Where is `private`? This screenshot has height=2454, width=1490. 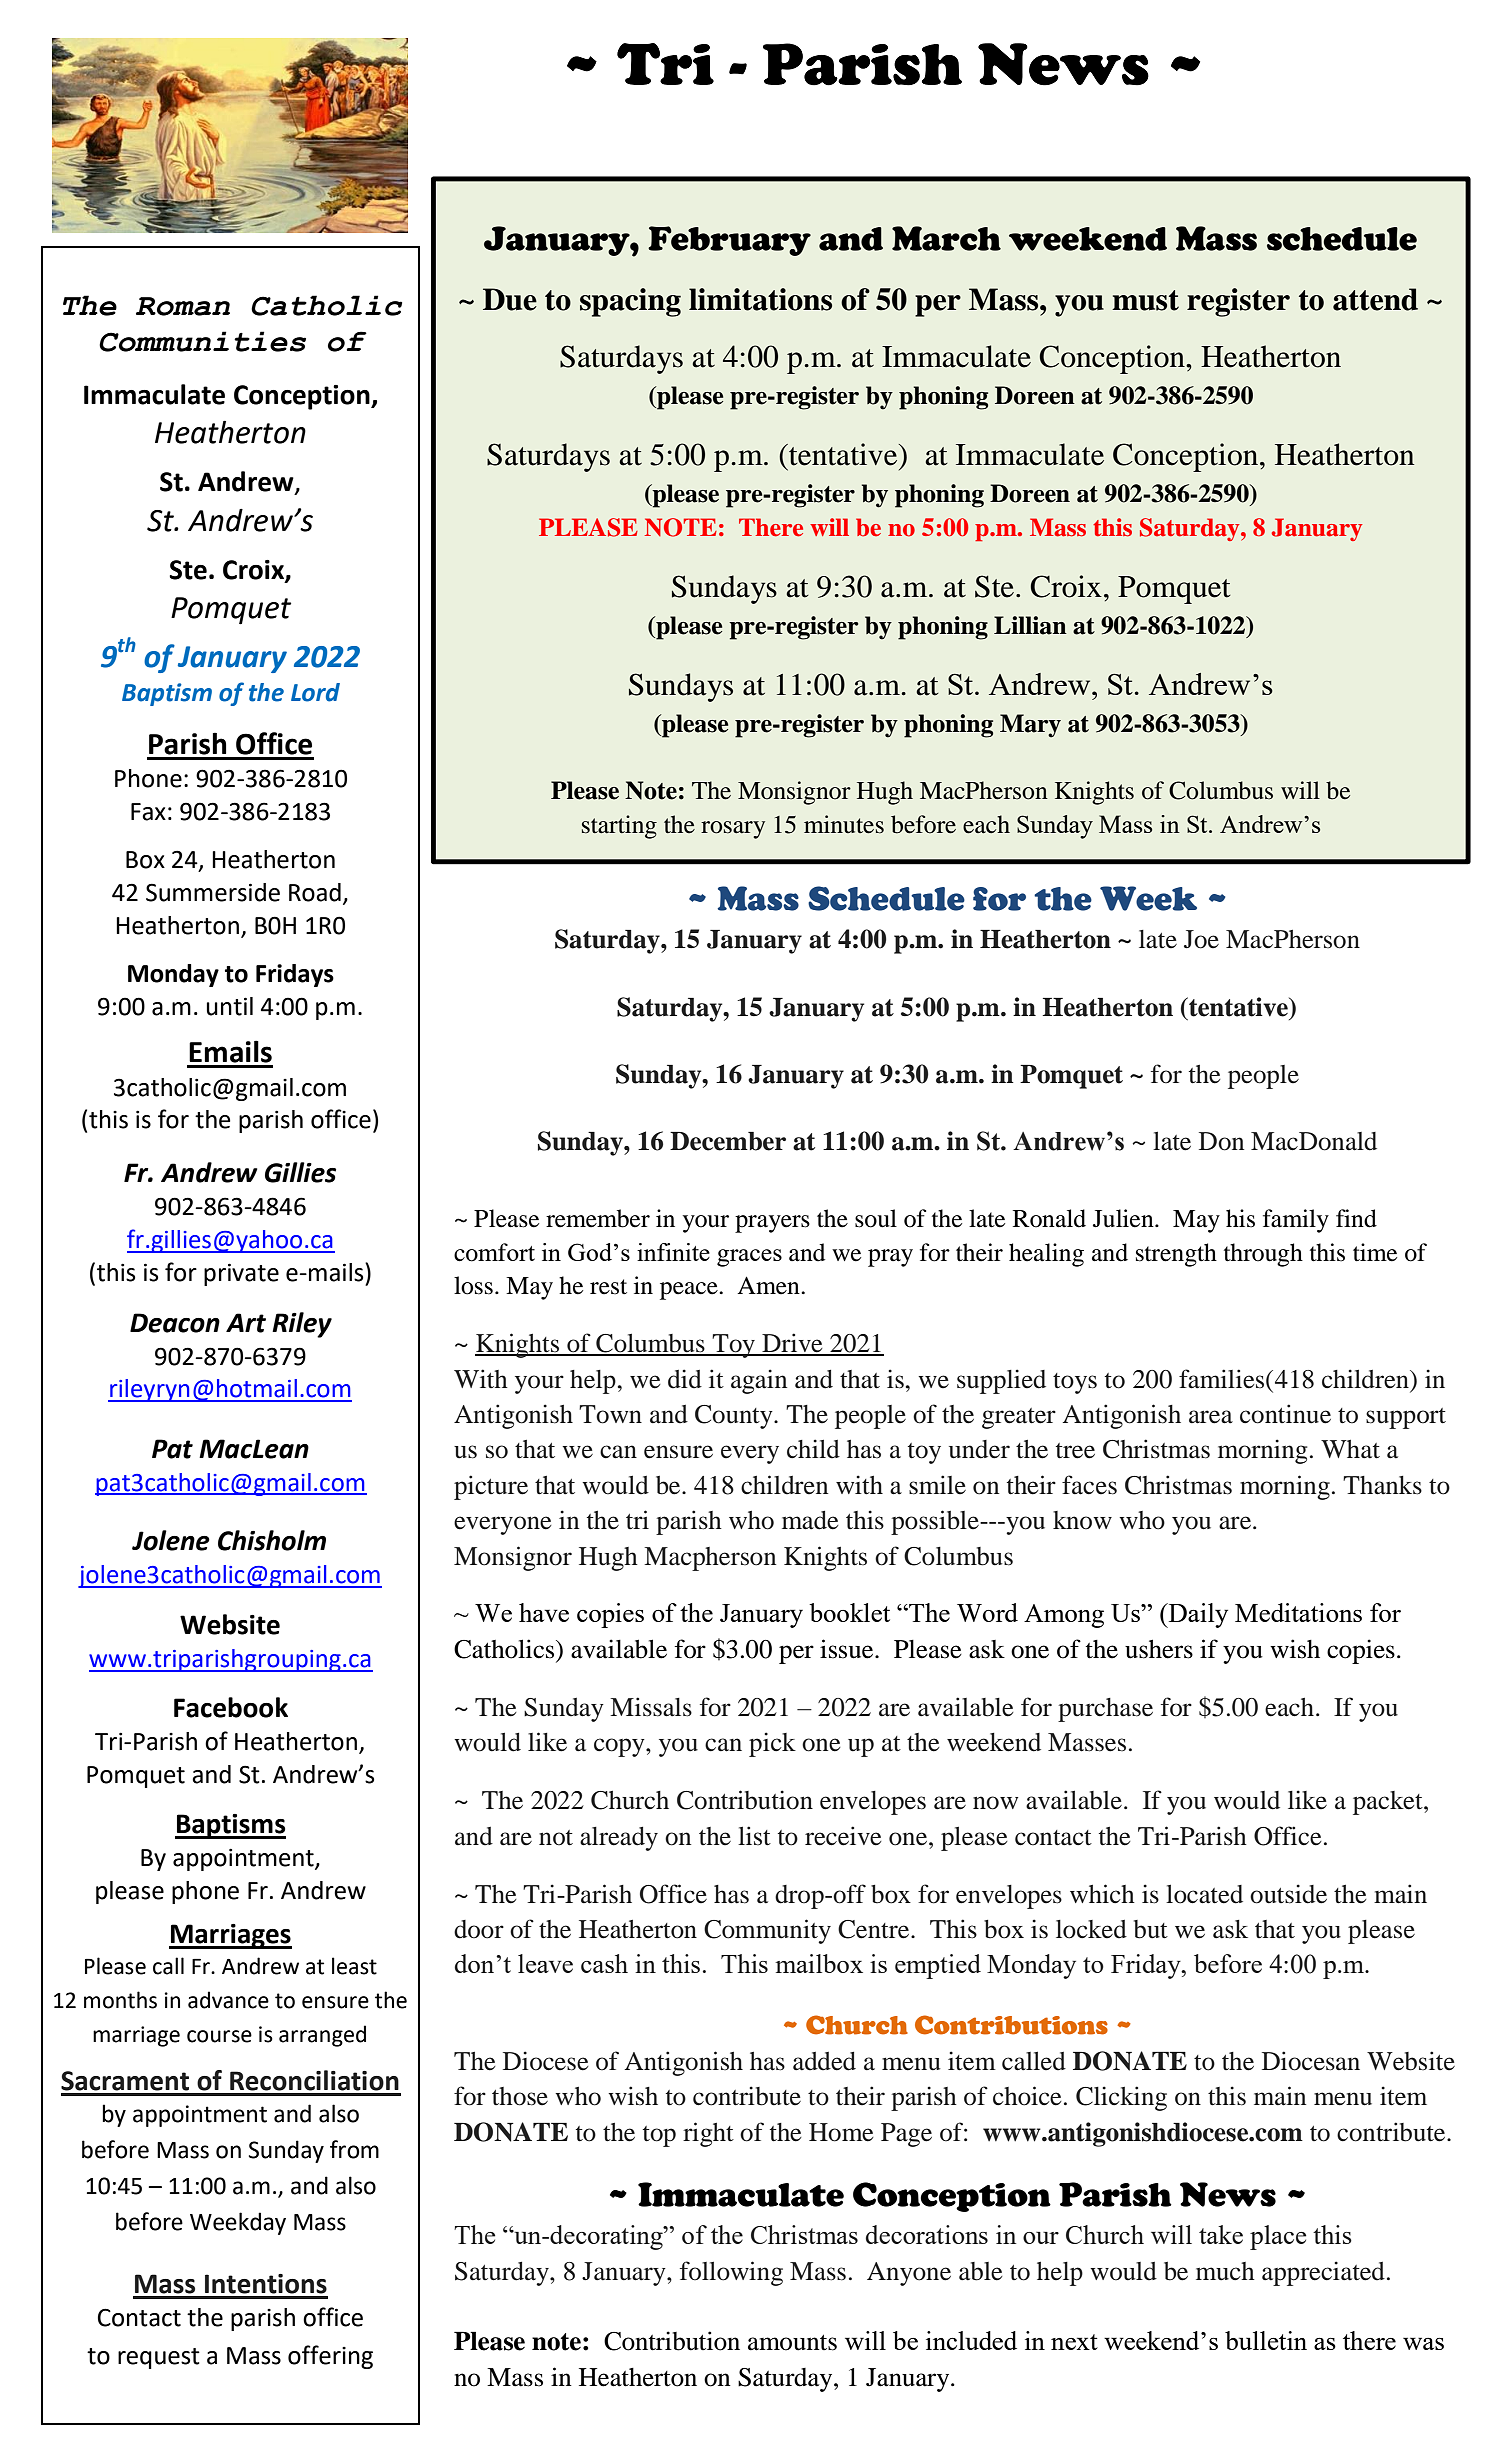
private is located at coordinates (241, 1274).
